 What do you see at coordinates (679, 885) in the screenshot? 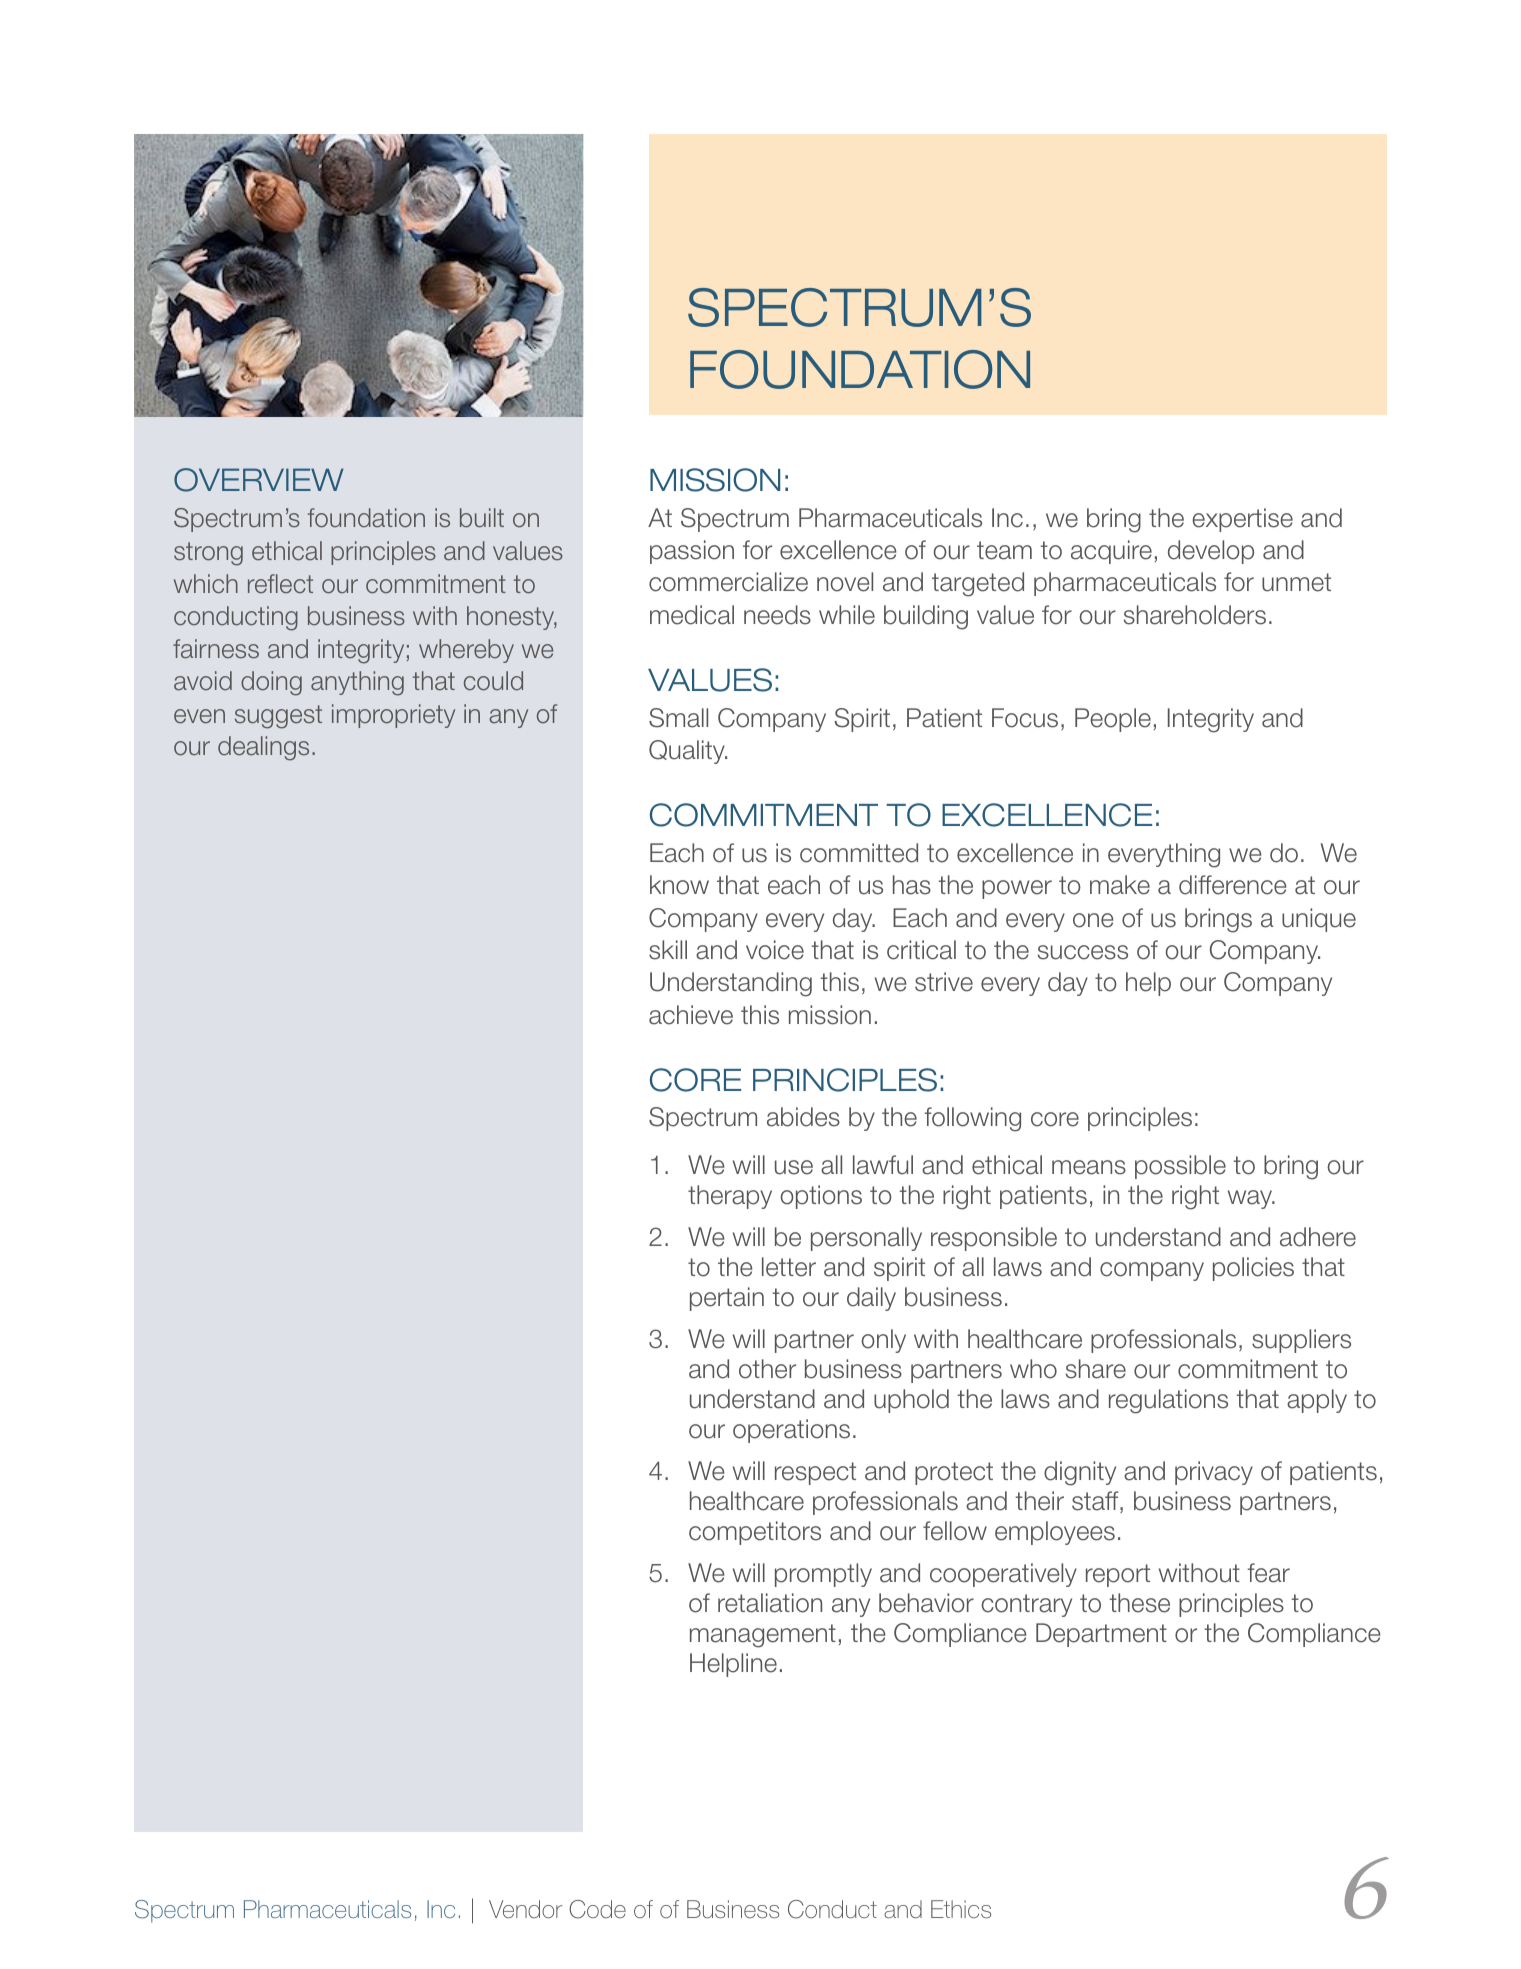
I see `know` at bounding box center [679, 885].
